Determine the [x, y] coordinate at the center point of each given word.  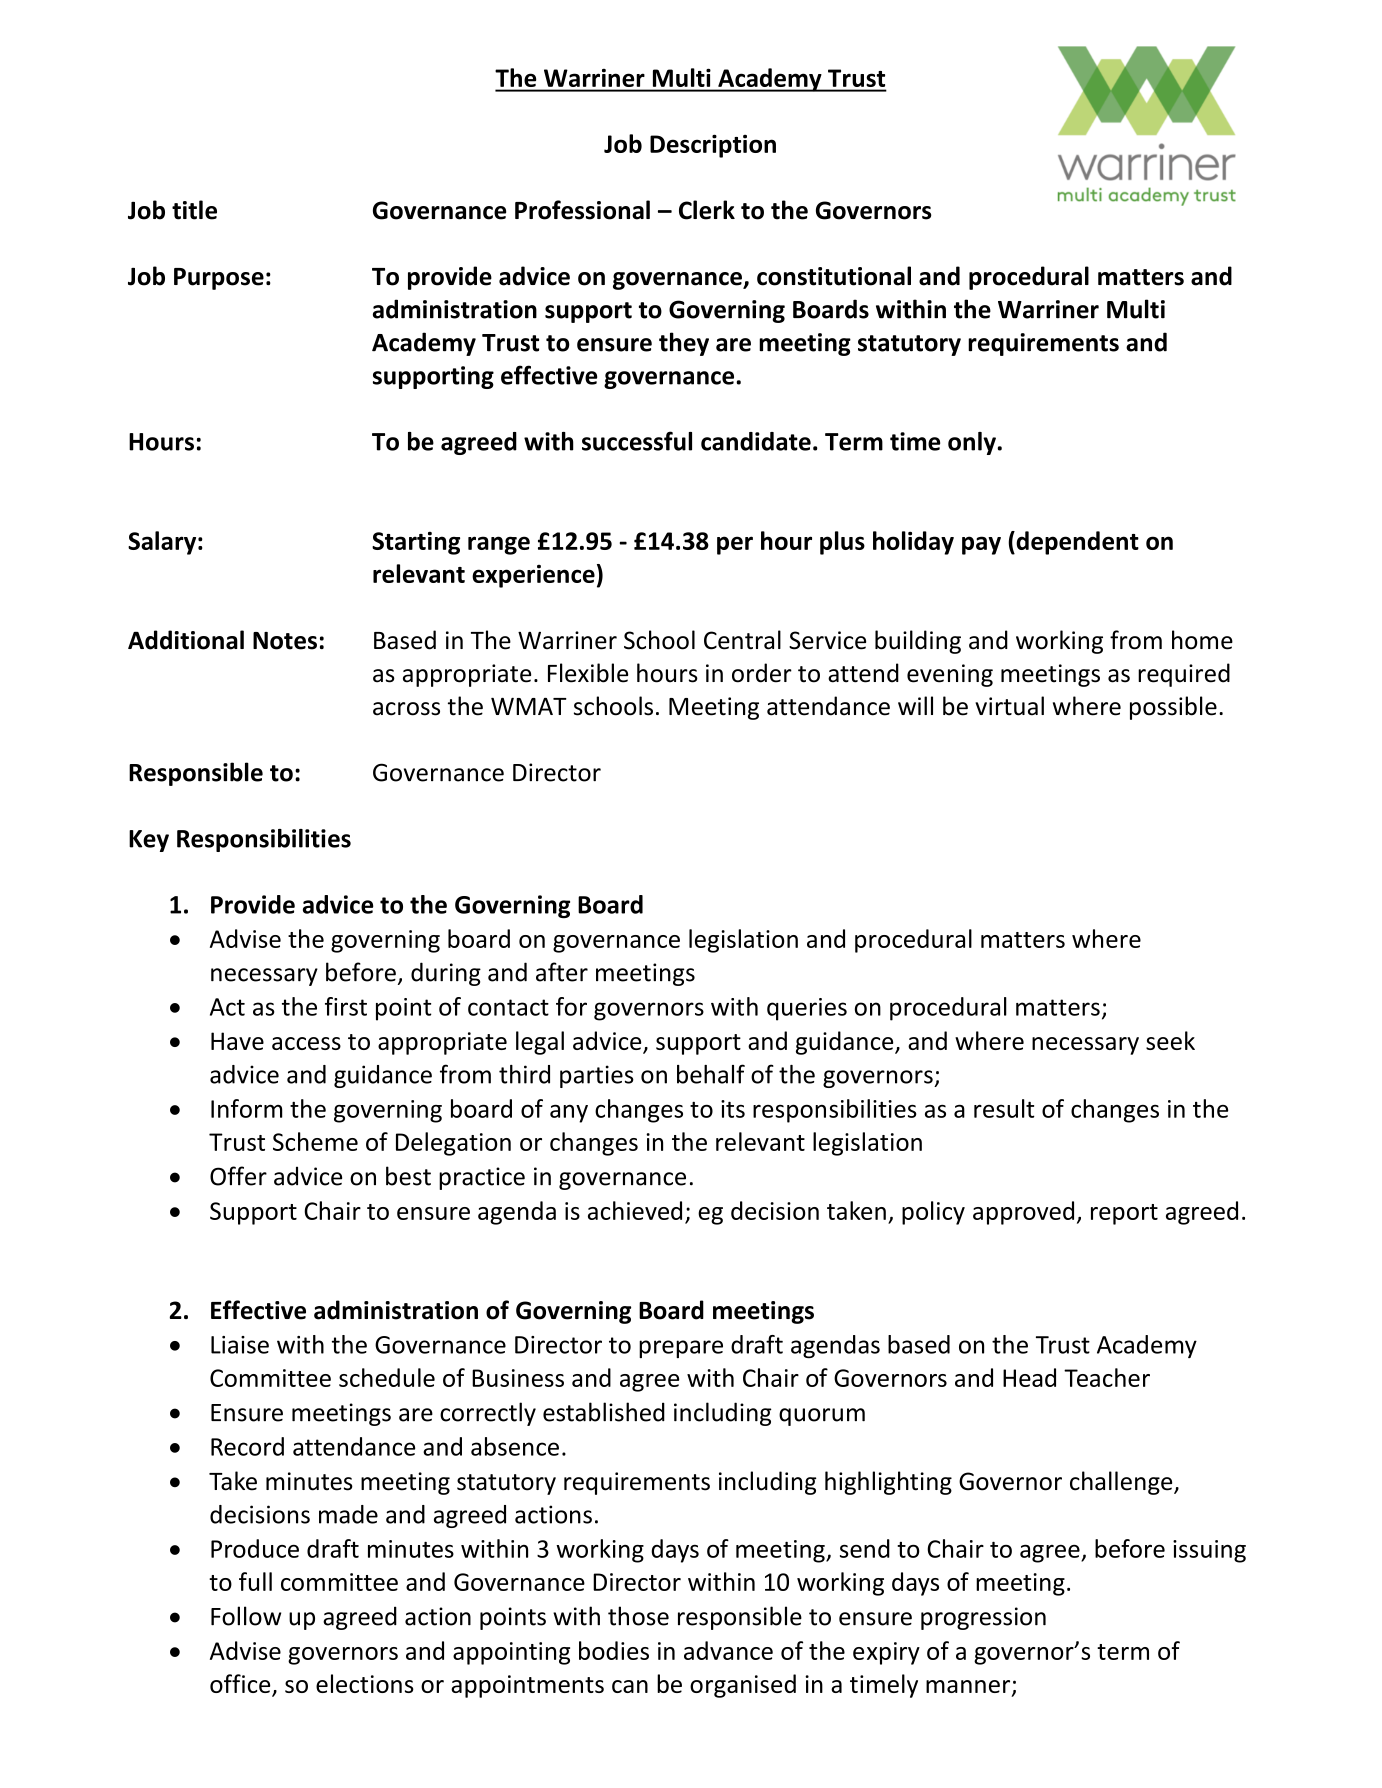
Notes [285, 641]
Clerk [707, 210]
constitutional [834, 276]
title [194, 210]
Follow [246, 1616]
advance [728, 1650]
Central [742, 640]
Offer [238, 1176]
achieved [635, 1210]
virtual [1009, 706]
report [1124, 1214]
